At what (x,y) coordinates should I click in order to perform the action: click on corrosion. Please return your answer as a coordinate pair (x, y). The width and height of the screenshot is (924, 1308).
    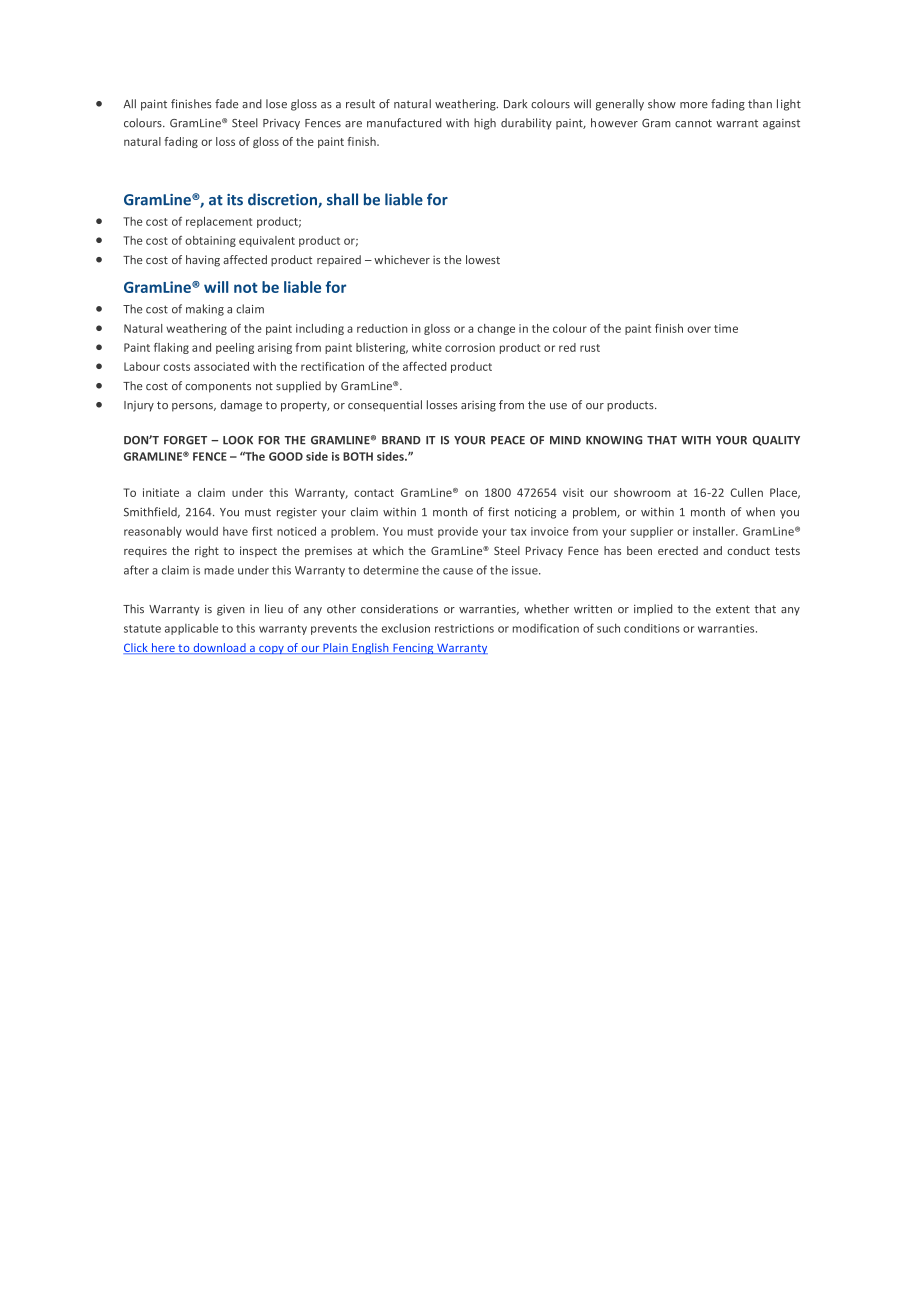
    Looking at the image, I should click on (470, 347).
